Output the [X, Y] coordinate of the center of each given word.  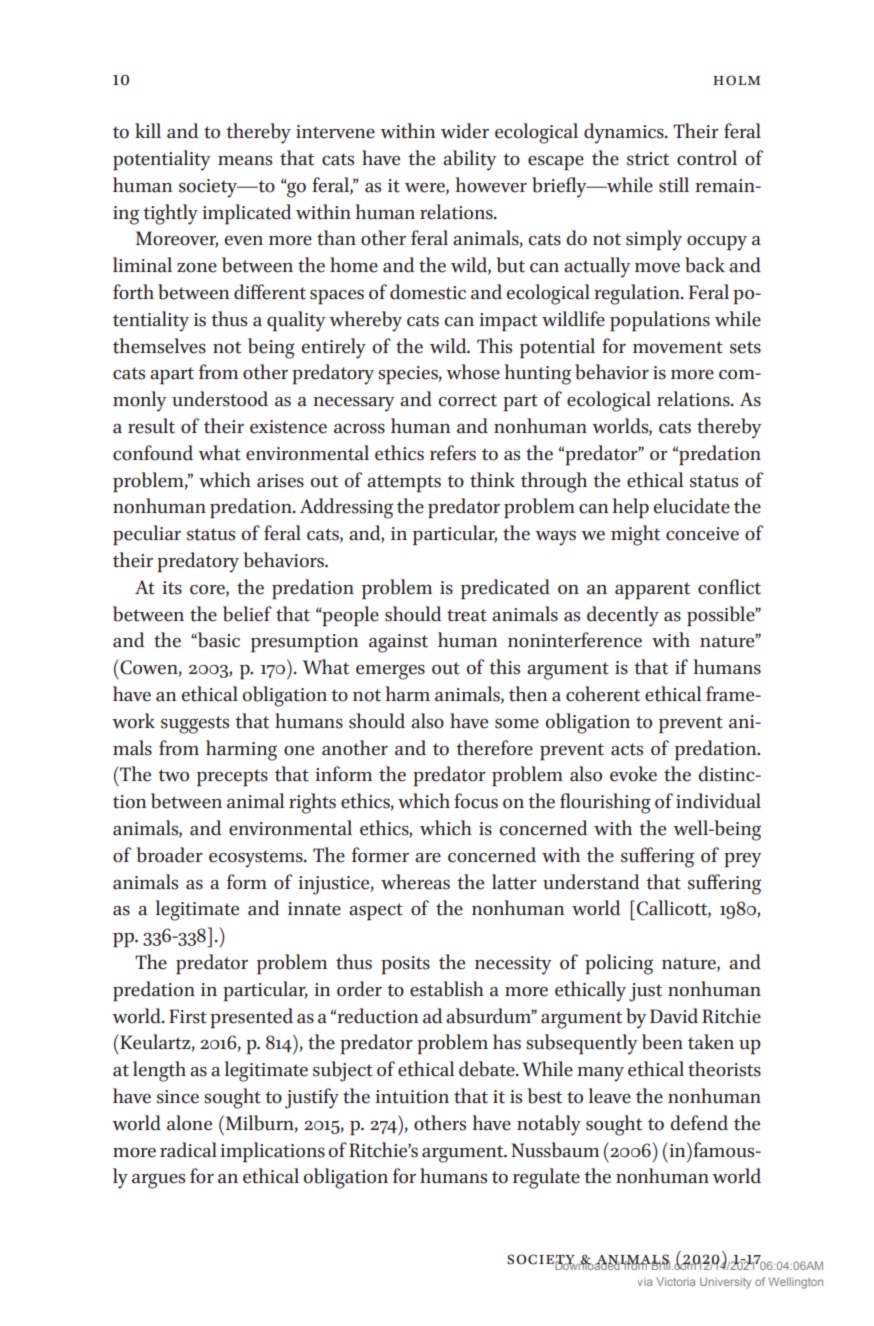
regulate [546, 1178]
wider [465, 131]
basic [218, 640]
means [245, 161]
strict [648, 159]
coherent [603, 694]
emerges [390, 672]
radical [188, 1150]
